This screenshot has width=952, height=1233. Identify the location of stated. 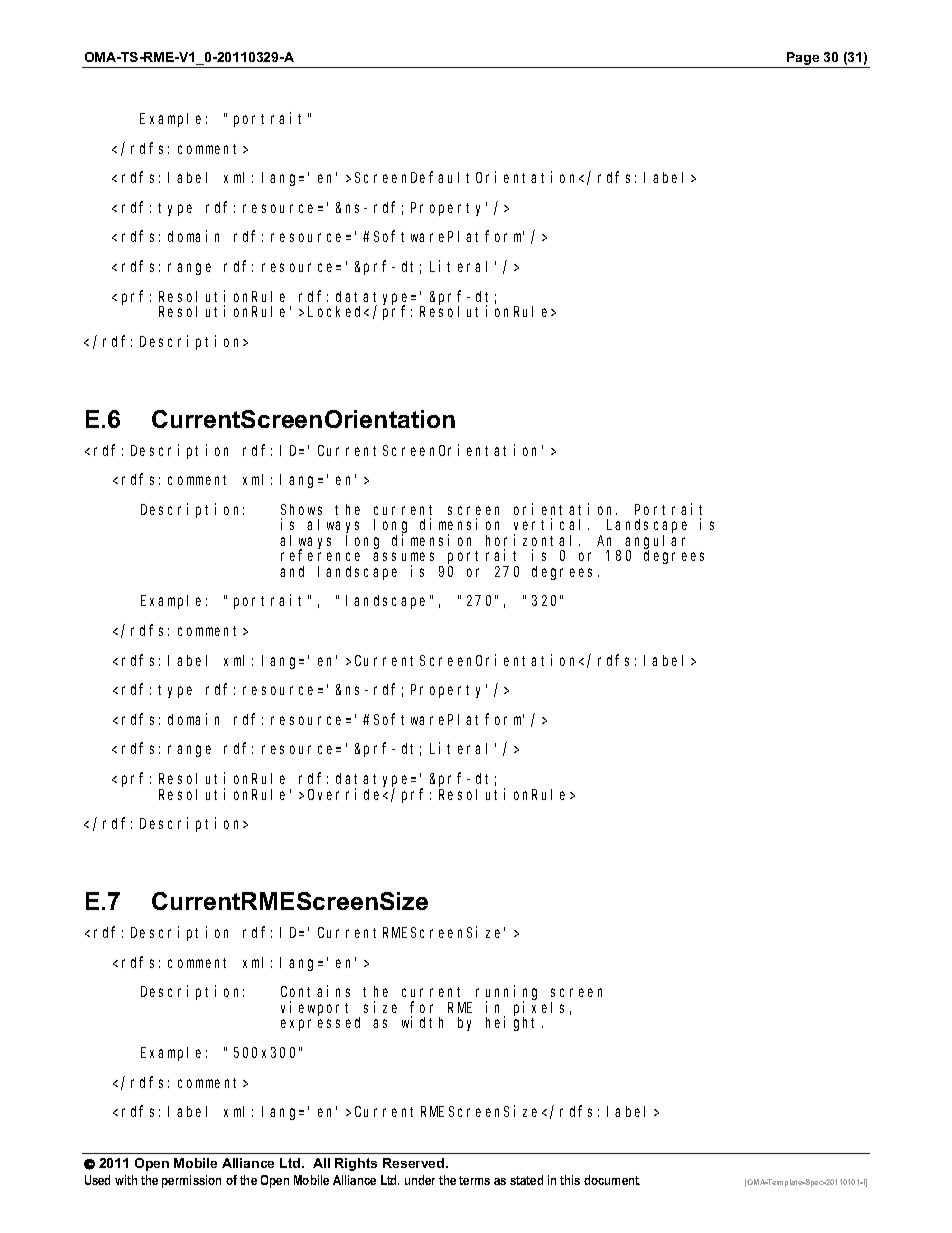
(526, 1180).
